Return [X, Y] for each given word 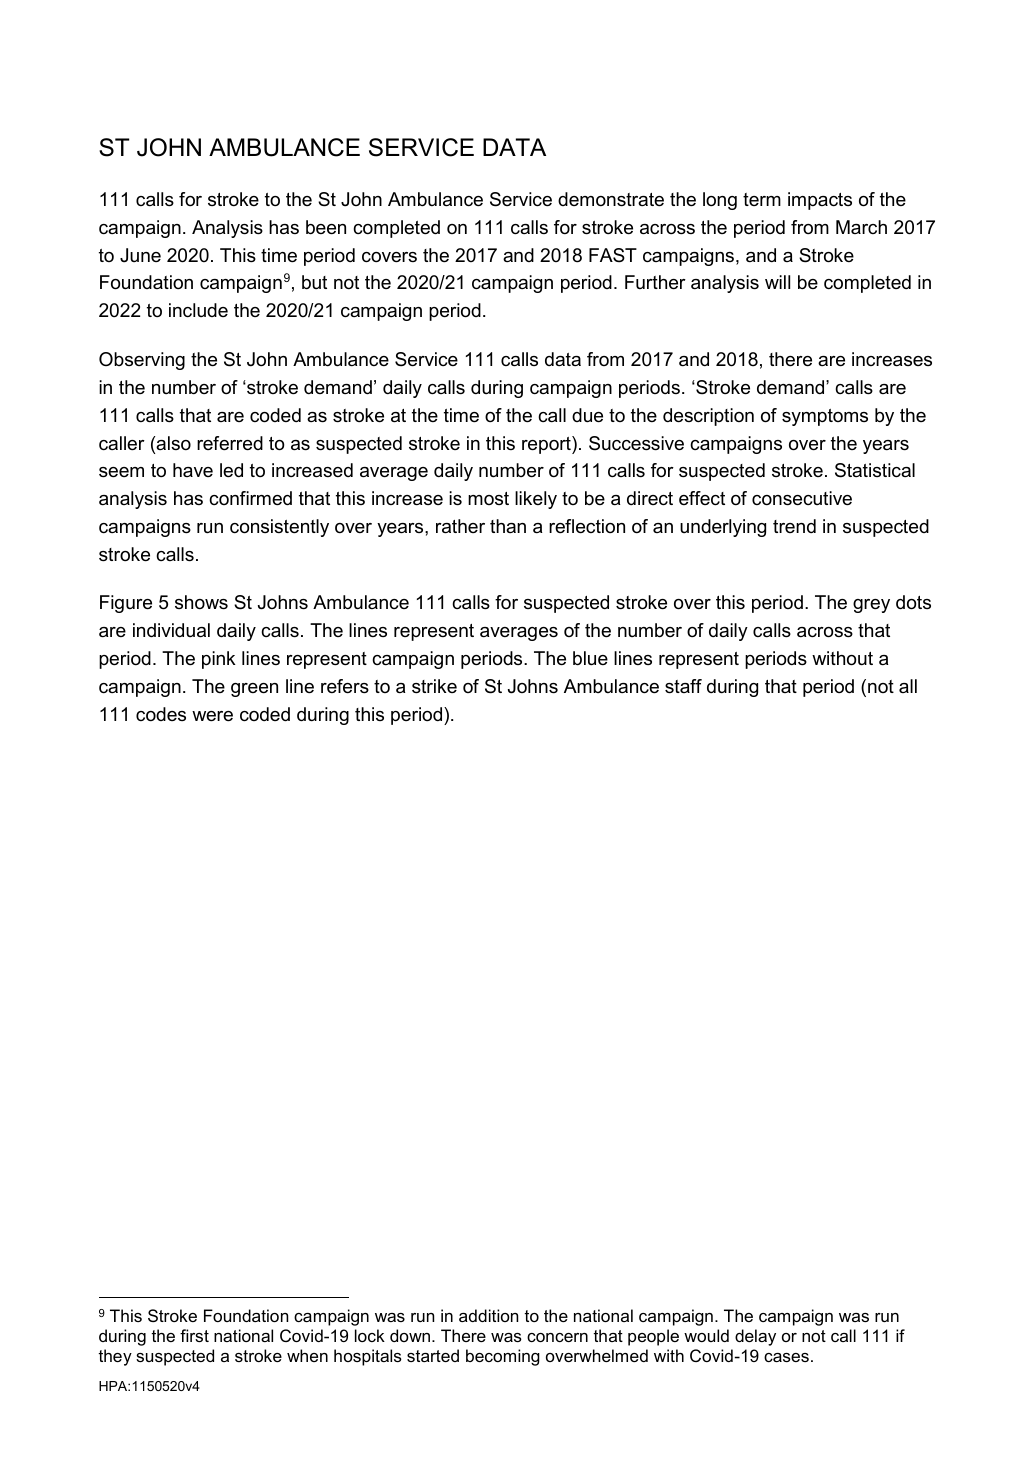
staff [683, 686]
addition [488, 1315]
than [508, 526]
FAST [613, 255]
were [212, 716]
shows [201, 602]
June [140, 255]
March [861, 227]
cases [786, 1357]
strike [434, 686]
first [194, 1335]
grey [871, 606]
